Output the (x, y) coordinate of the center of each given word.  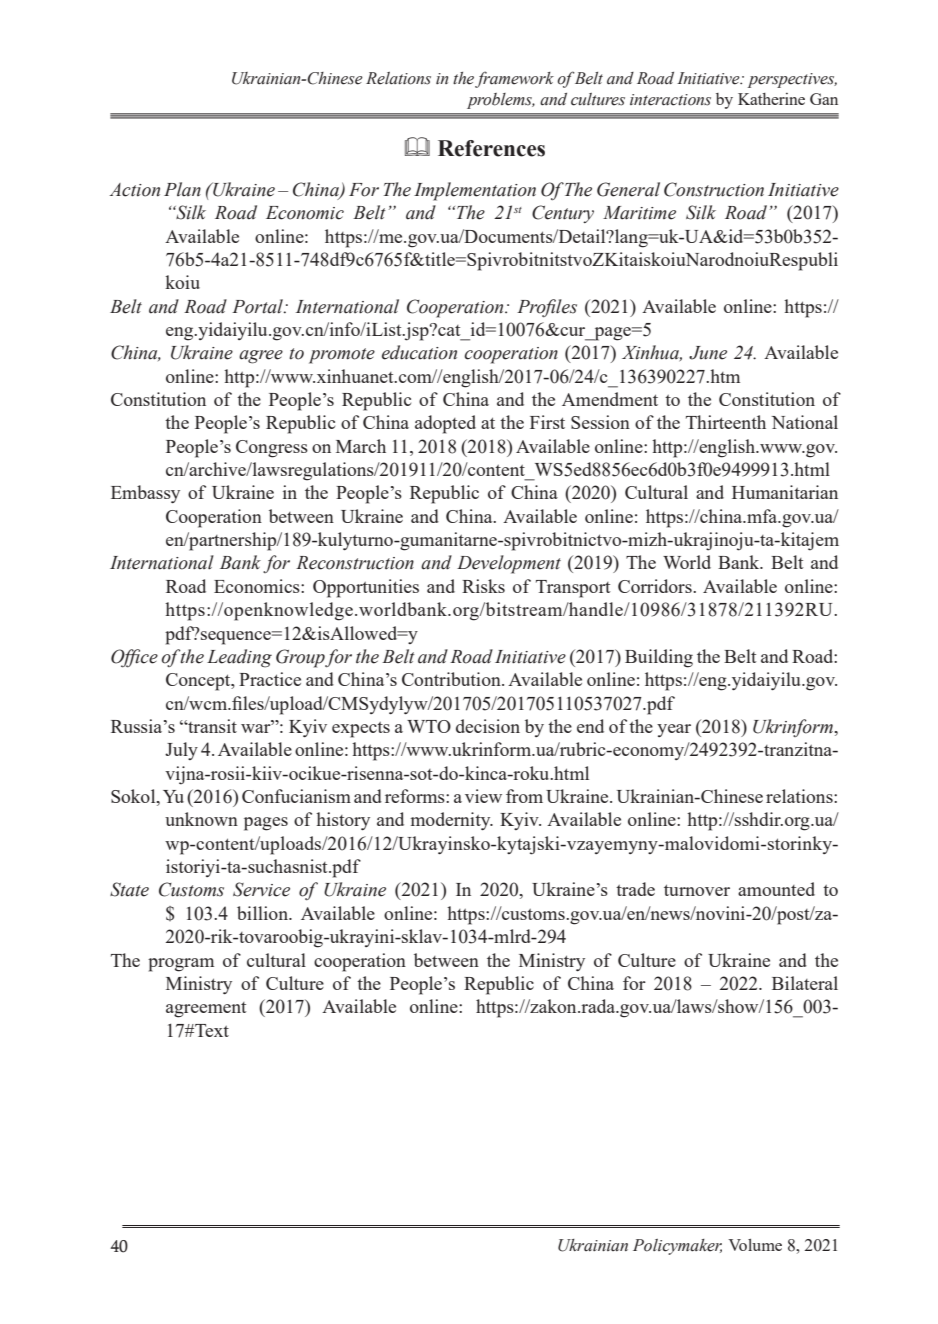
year (674, 730)
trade (635, 889)
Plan (182, 189)
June (708, 353)
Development (509, 564)
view (483, 796)
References (491, 148)
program (181, 965)
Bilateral (805, 983)
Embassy (145, 494)
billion (263, 913)
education (419, 352)
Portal (259, 306)
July (181, 751)
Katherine (771, 99)
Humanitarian (785, 492)
